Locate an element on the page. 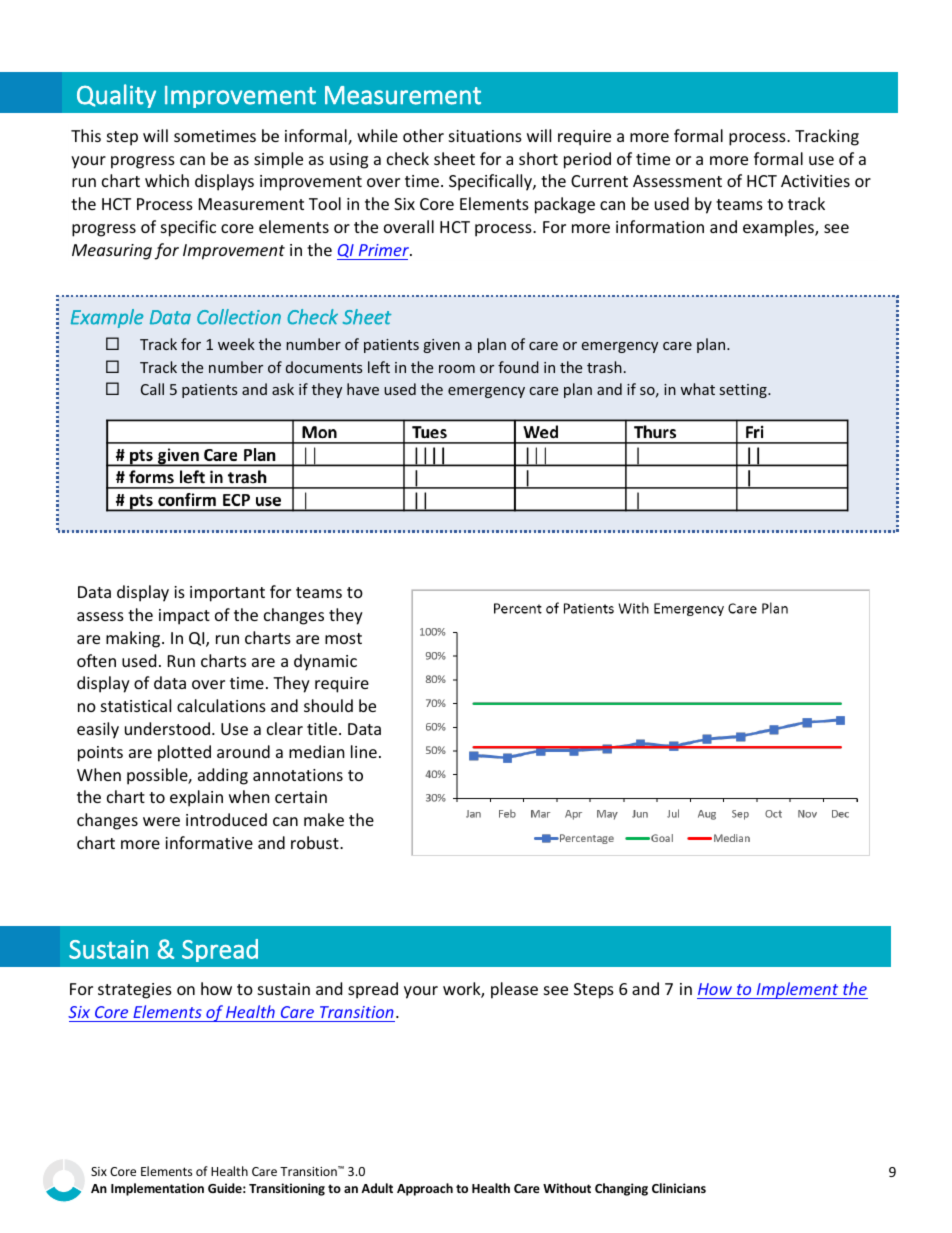  which is located at coordinates (167, 180).
